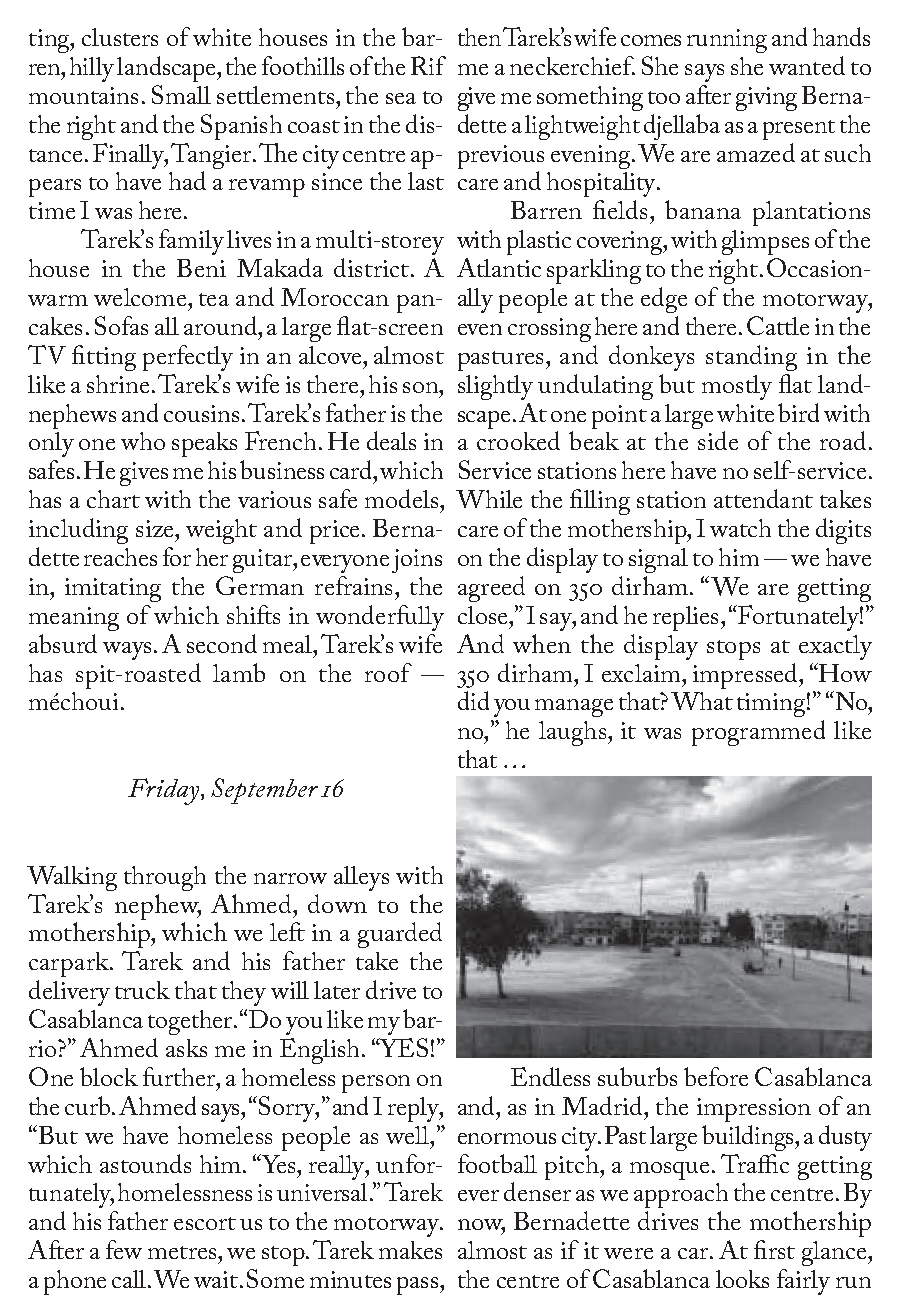 This page has height=1316, width=906. I want to click on attendant, so click(763, 498).
